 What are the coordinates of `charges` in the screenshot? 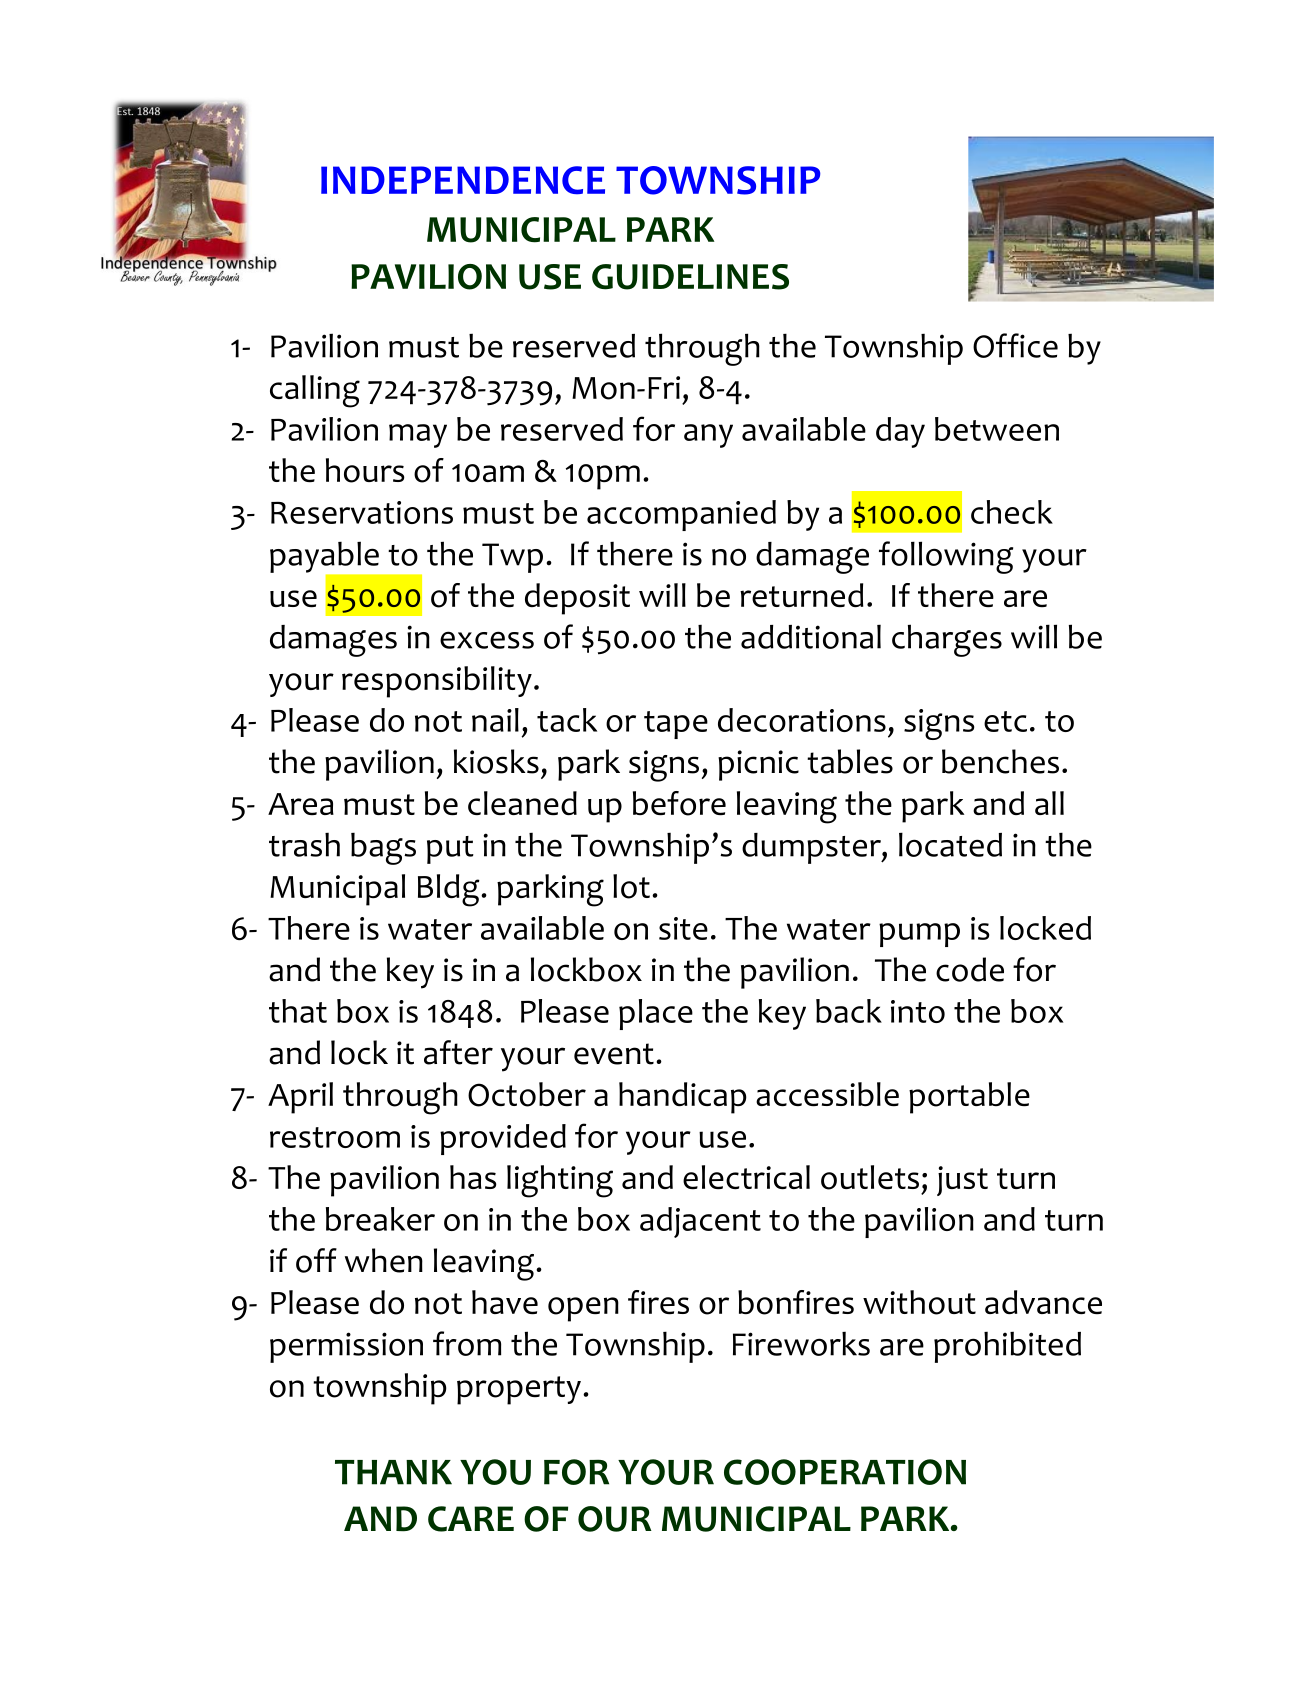 It's located at (947, 640).
